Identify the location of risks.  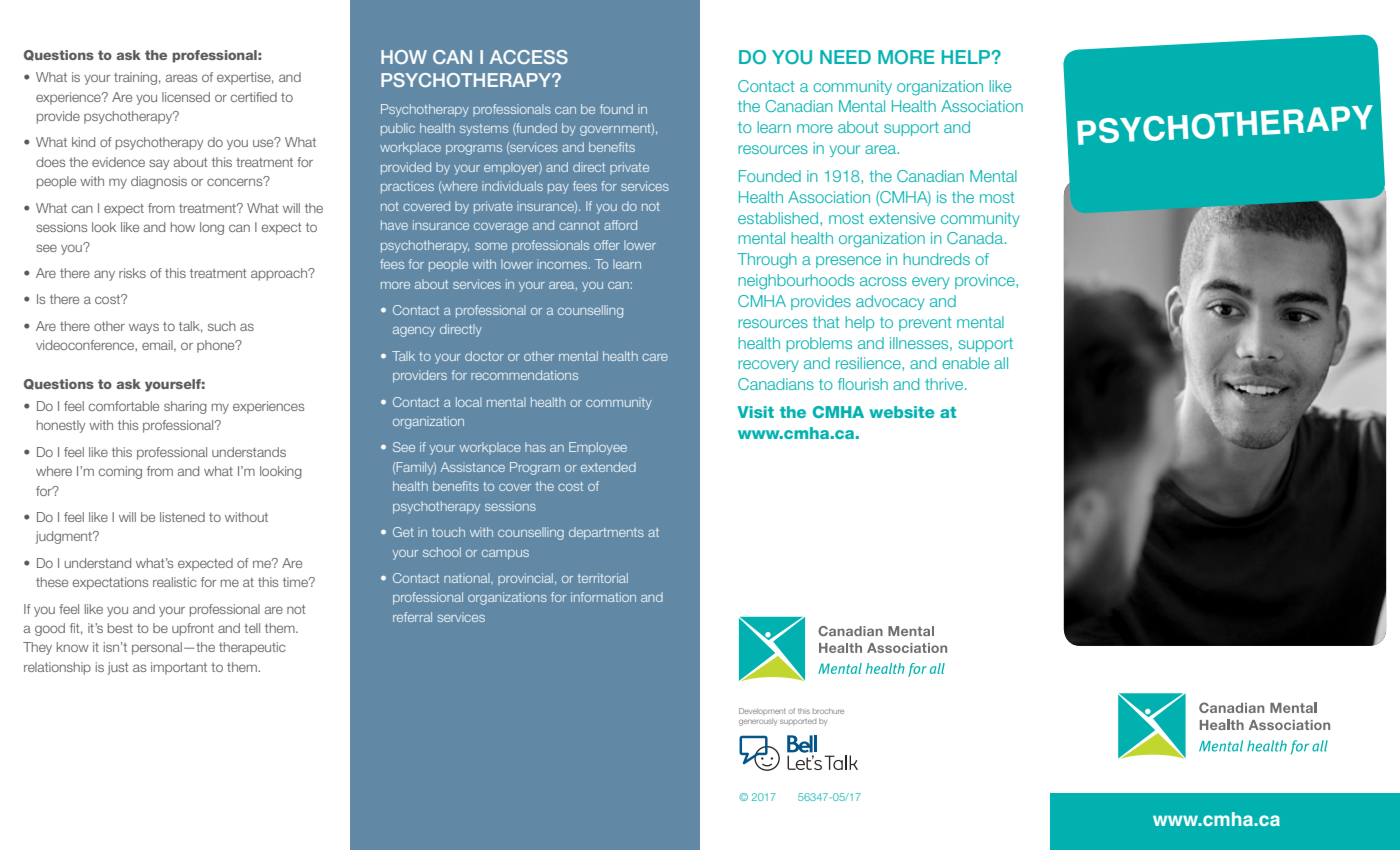
(132, 273).
